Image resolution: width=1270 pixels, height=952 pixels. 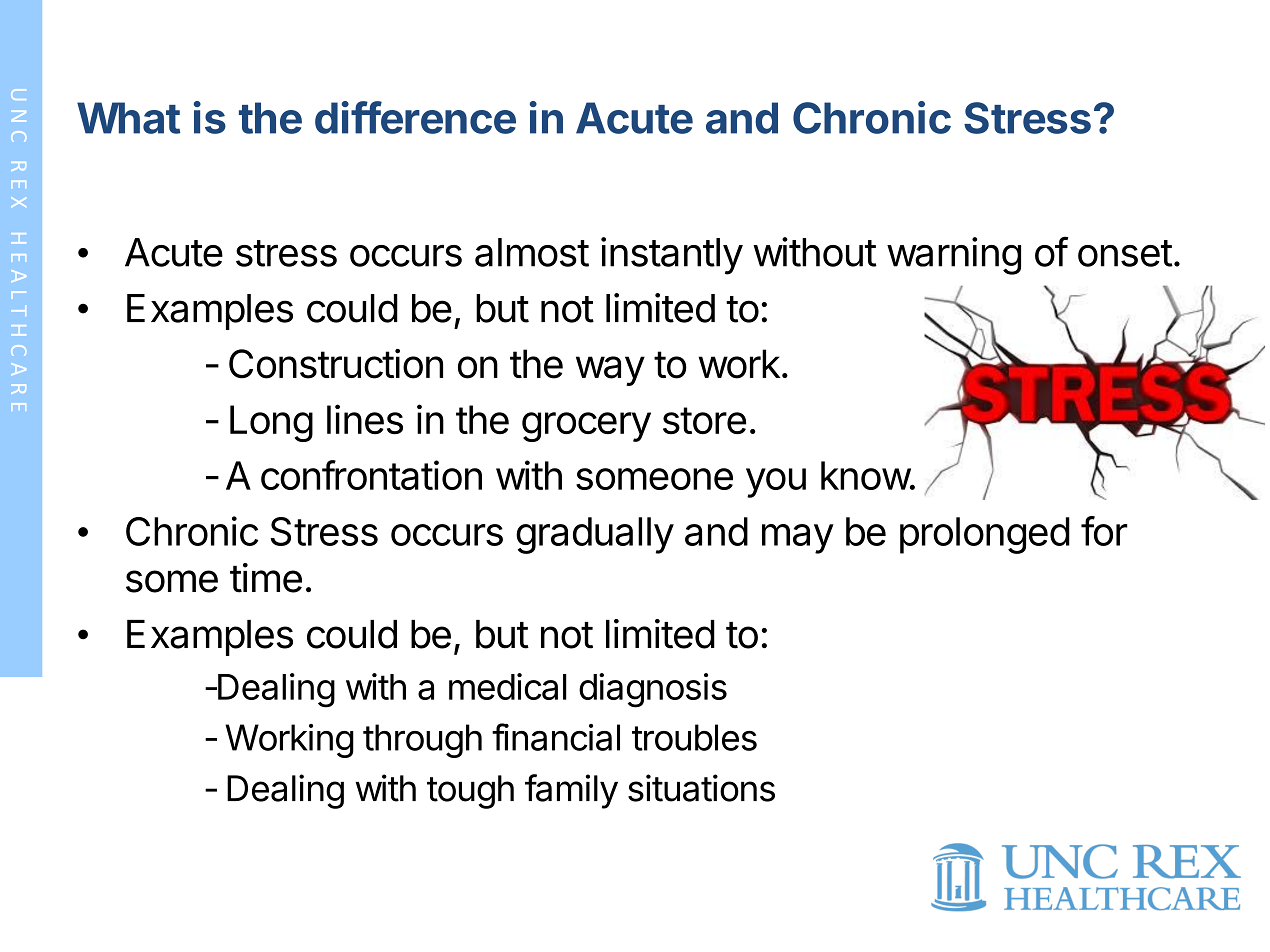 I want to click on through, so click(x=422, y=741).
